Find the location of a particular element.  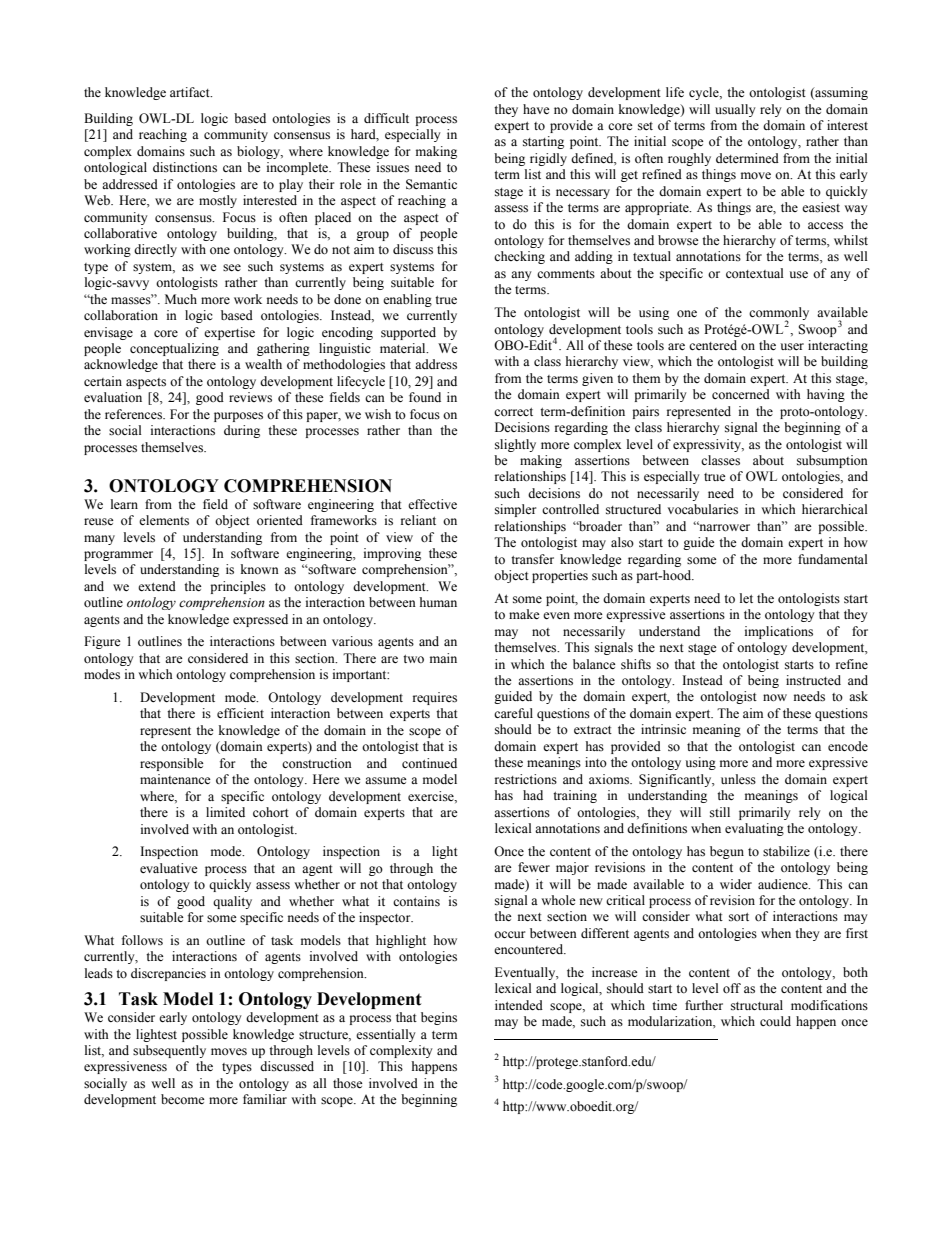

usually is located at coordinates (735, 110).
